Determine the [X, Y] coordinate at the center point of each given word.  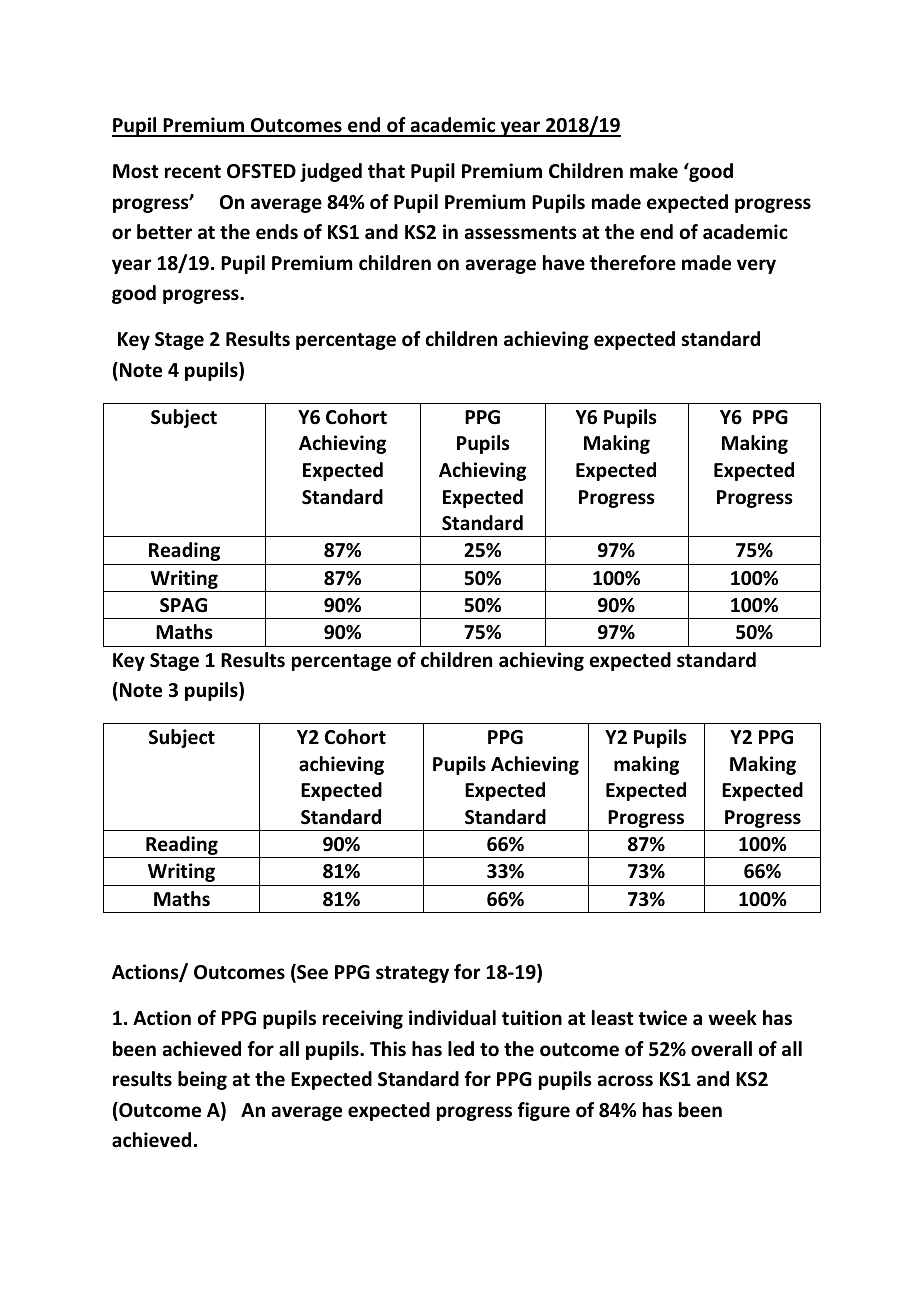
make [654, 171]
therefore [633, 263]
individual [452, 1018]
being [202, 1080]
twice [662, 1018]
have [564, 263]
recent [193, 172]
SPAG [183, 605]
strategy [412, 974]
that [386, 171]
